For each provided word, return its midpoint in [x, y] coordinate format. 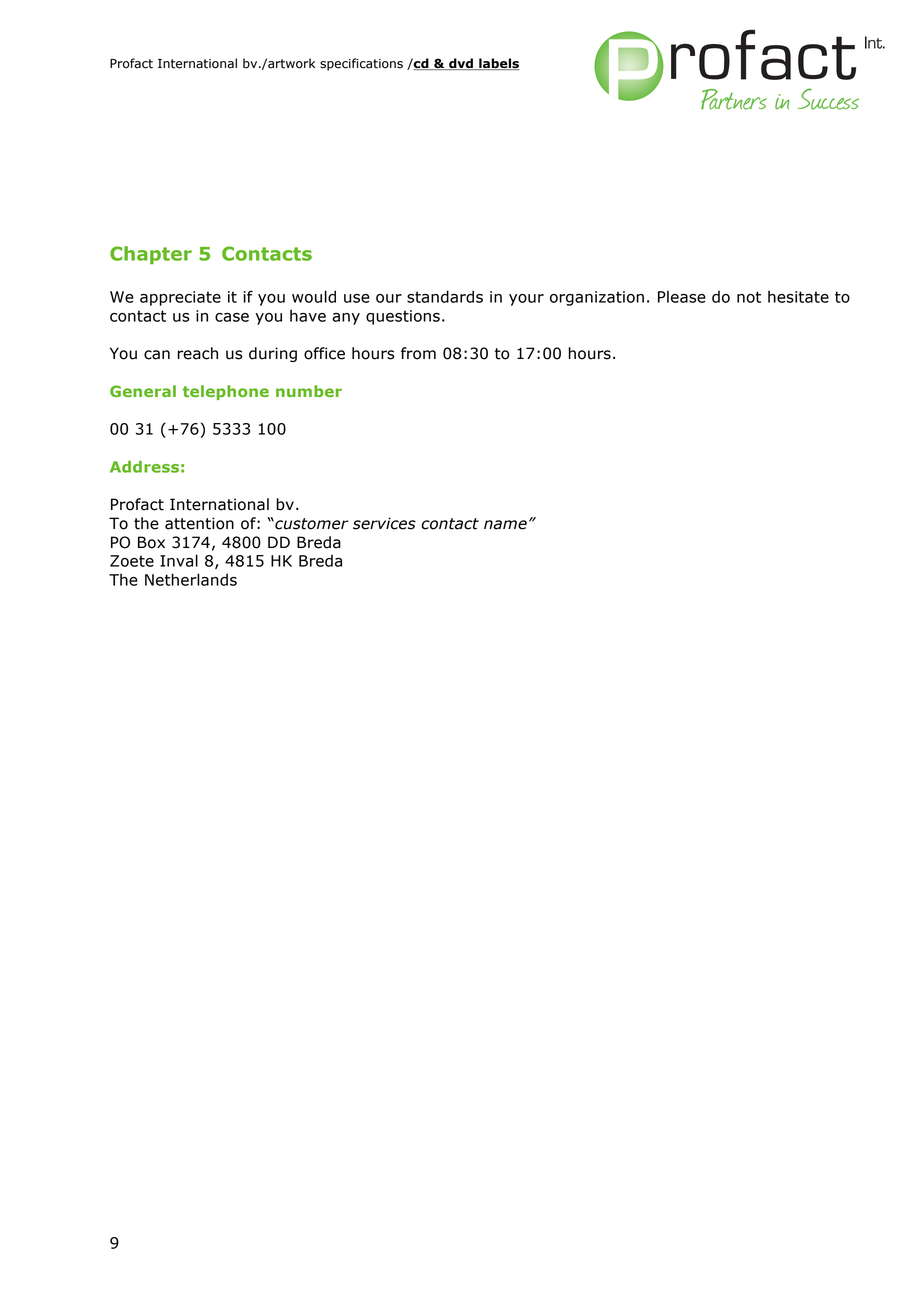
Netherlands [191, 579]
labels [498, 64]
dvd [461, 64]
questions [403, 317]
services [384, 523]
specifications [361, 64]
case [232, 317]
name [505, 525]
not [749, 297]
